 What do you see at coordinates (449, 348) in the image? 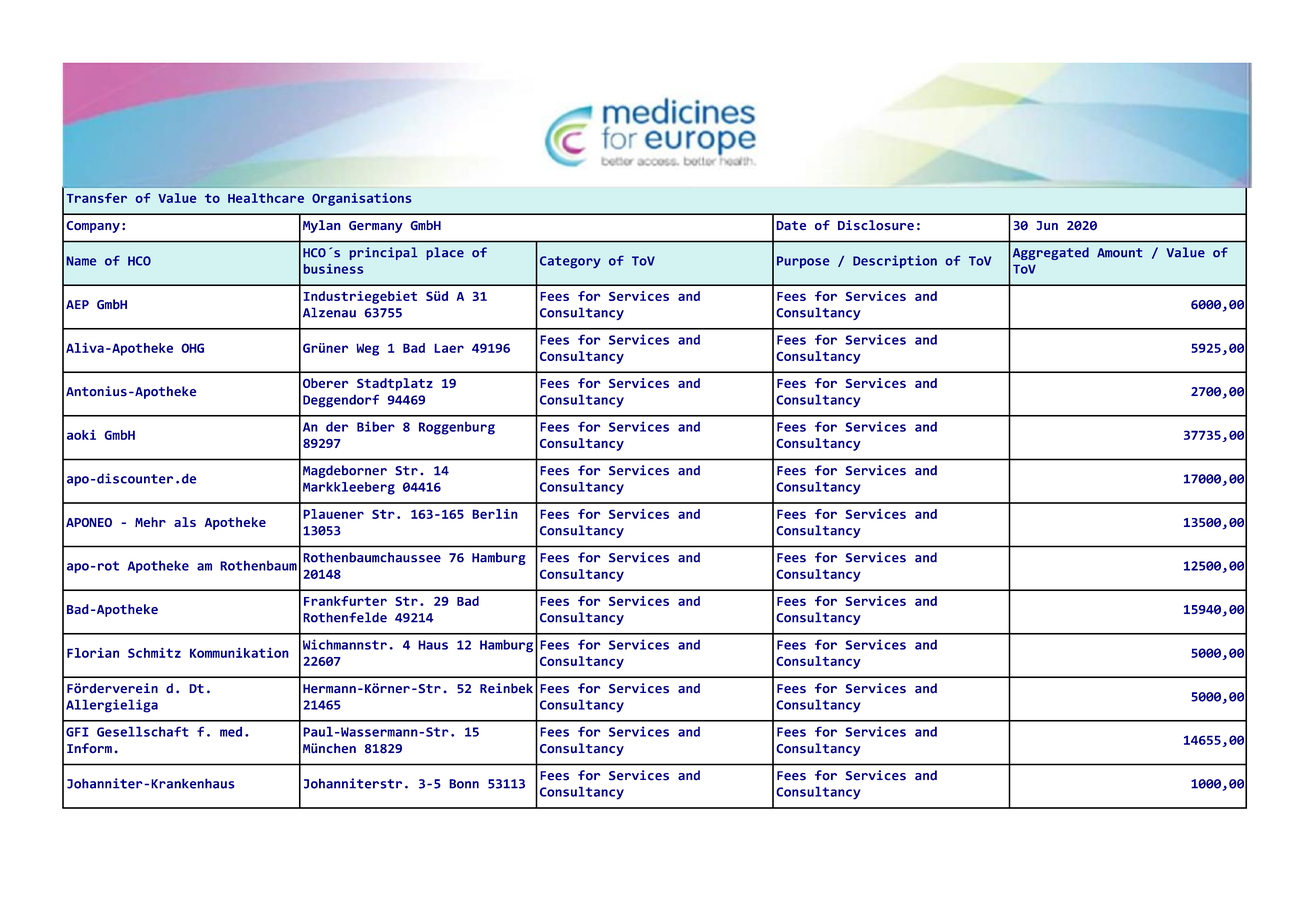
I see `Laer` at bounding box center [449, 348].
